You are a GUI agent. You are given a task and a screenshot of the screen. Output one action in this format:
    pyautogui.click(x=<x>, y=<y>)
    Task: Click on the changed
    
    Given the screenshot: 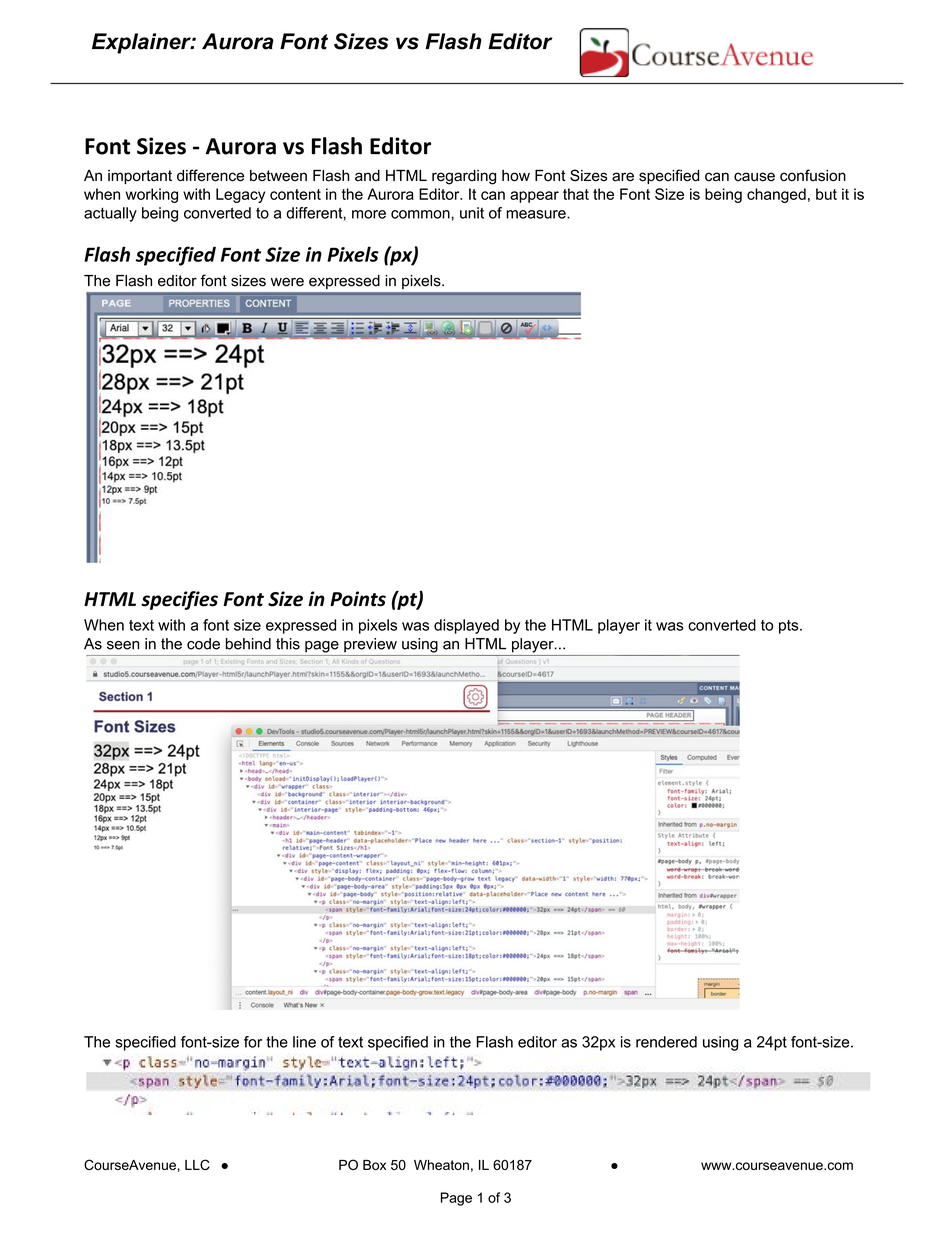 What is the action you would take?
    pyautogui.click(x=776, y=195)
